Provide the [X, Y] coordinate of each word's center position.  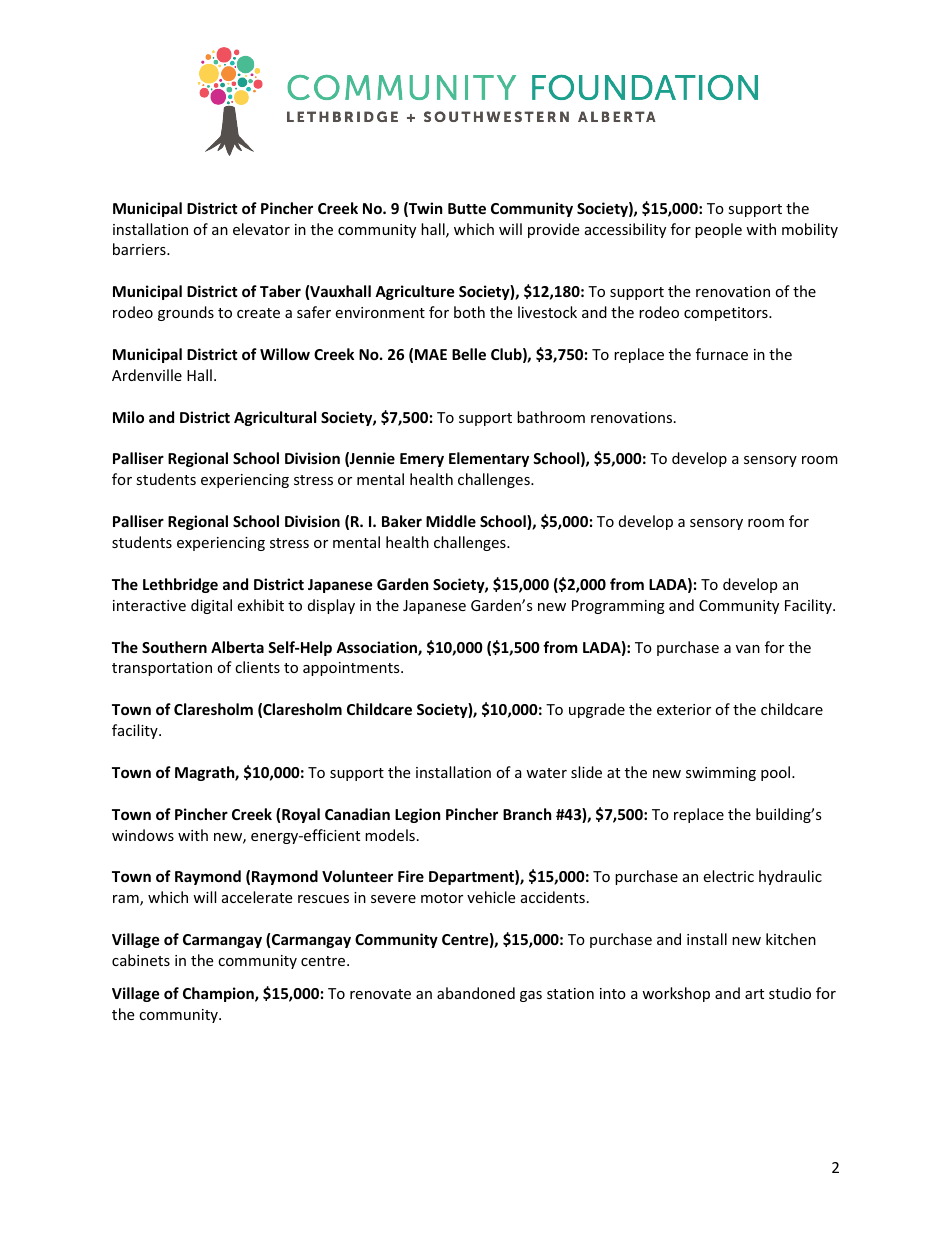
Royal [301, 815]
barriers [140, 249]
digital [211, 606]
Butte [467, 208]
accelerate [257, 897]
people [718, 230]
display [331, 606]
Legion [418, 815]
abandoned [476, 993]
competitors [727, 314]
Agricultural [275, 418]
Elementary [489, 459]
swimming [721, 774]
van [748, 649]
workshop [676, 994]
